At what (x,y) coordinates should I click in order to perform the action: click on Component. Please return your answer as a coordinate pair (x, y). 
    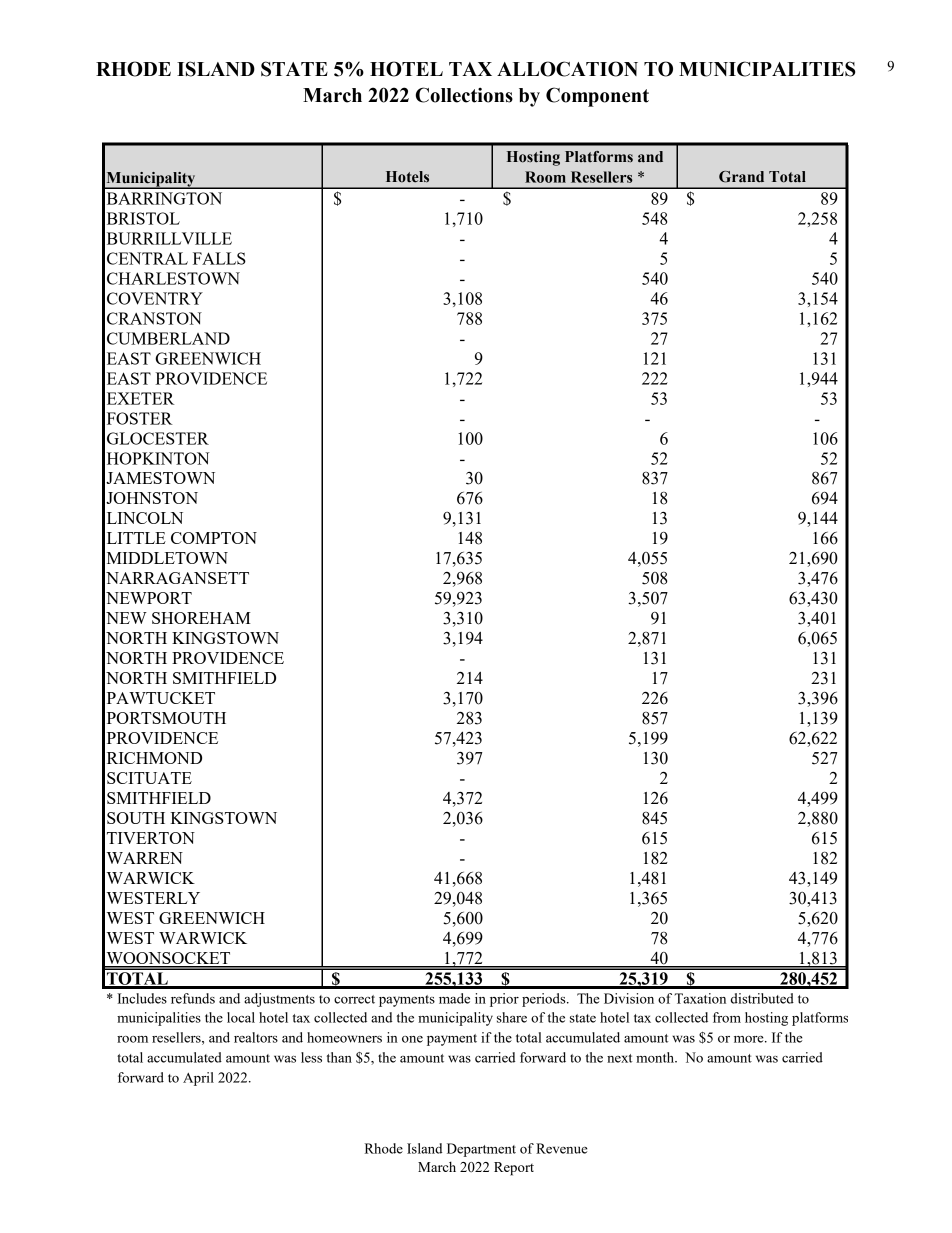
    Looking at the image, I should click on (597, 97).
